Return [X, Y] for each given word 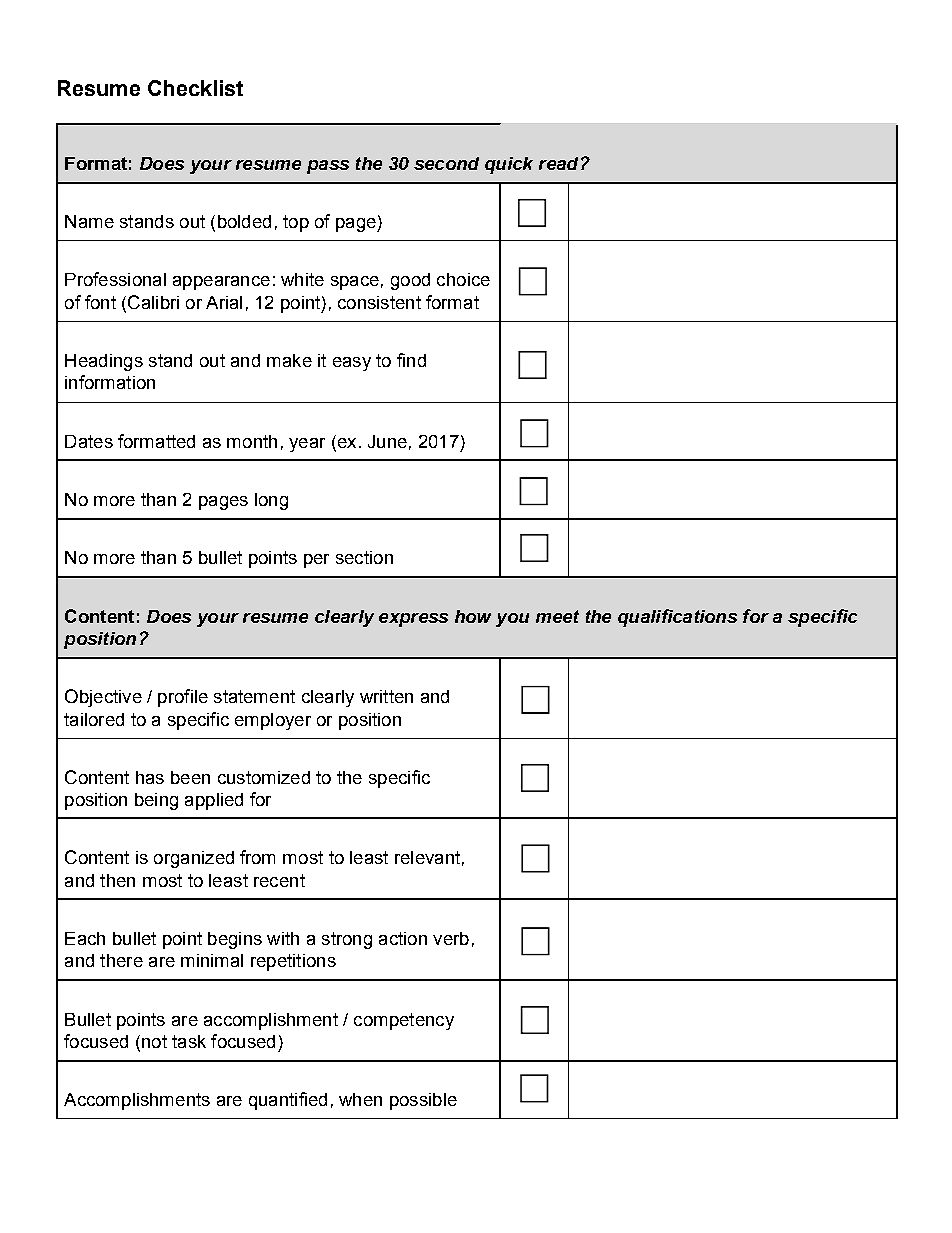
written [386, 696]
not [154, 1041]
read [558, 163]
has [150, 777]
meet [557, 616]
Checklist [195, 88]
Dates [89, 441]
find [411, 360]
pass [328, 167]
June [387, 441]
